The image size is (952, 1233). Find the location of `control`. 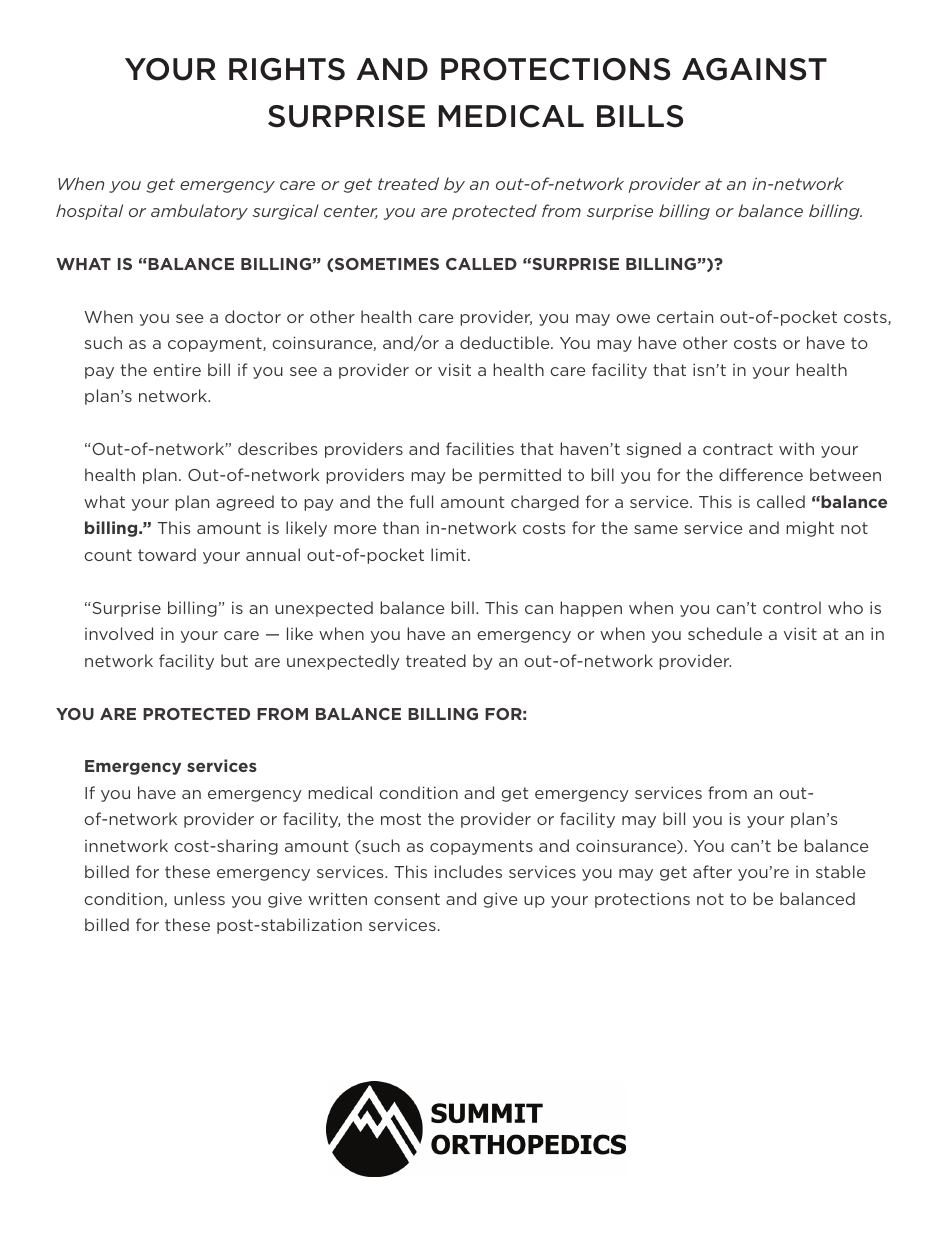

control is located at coordinates (792, 607).
